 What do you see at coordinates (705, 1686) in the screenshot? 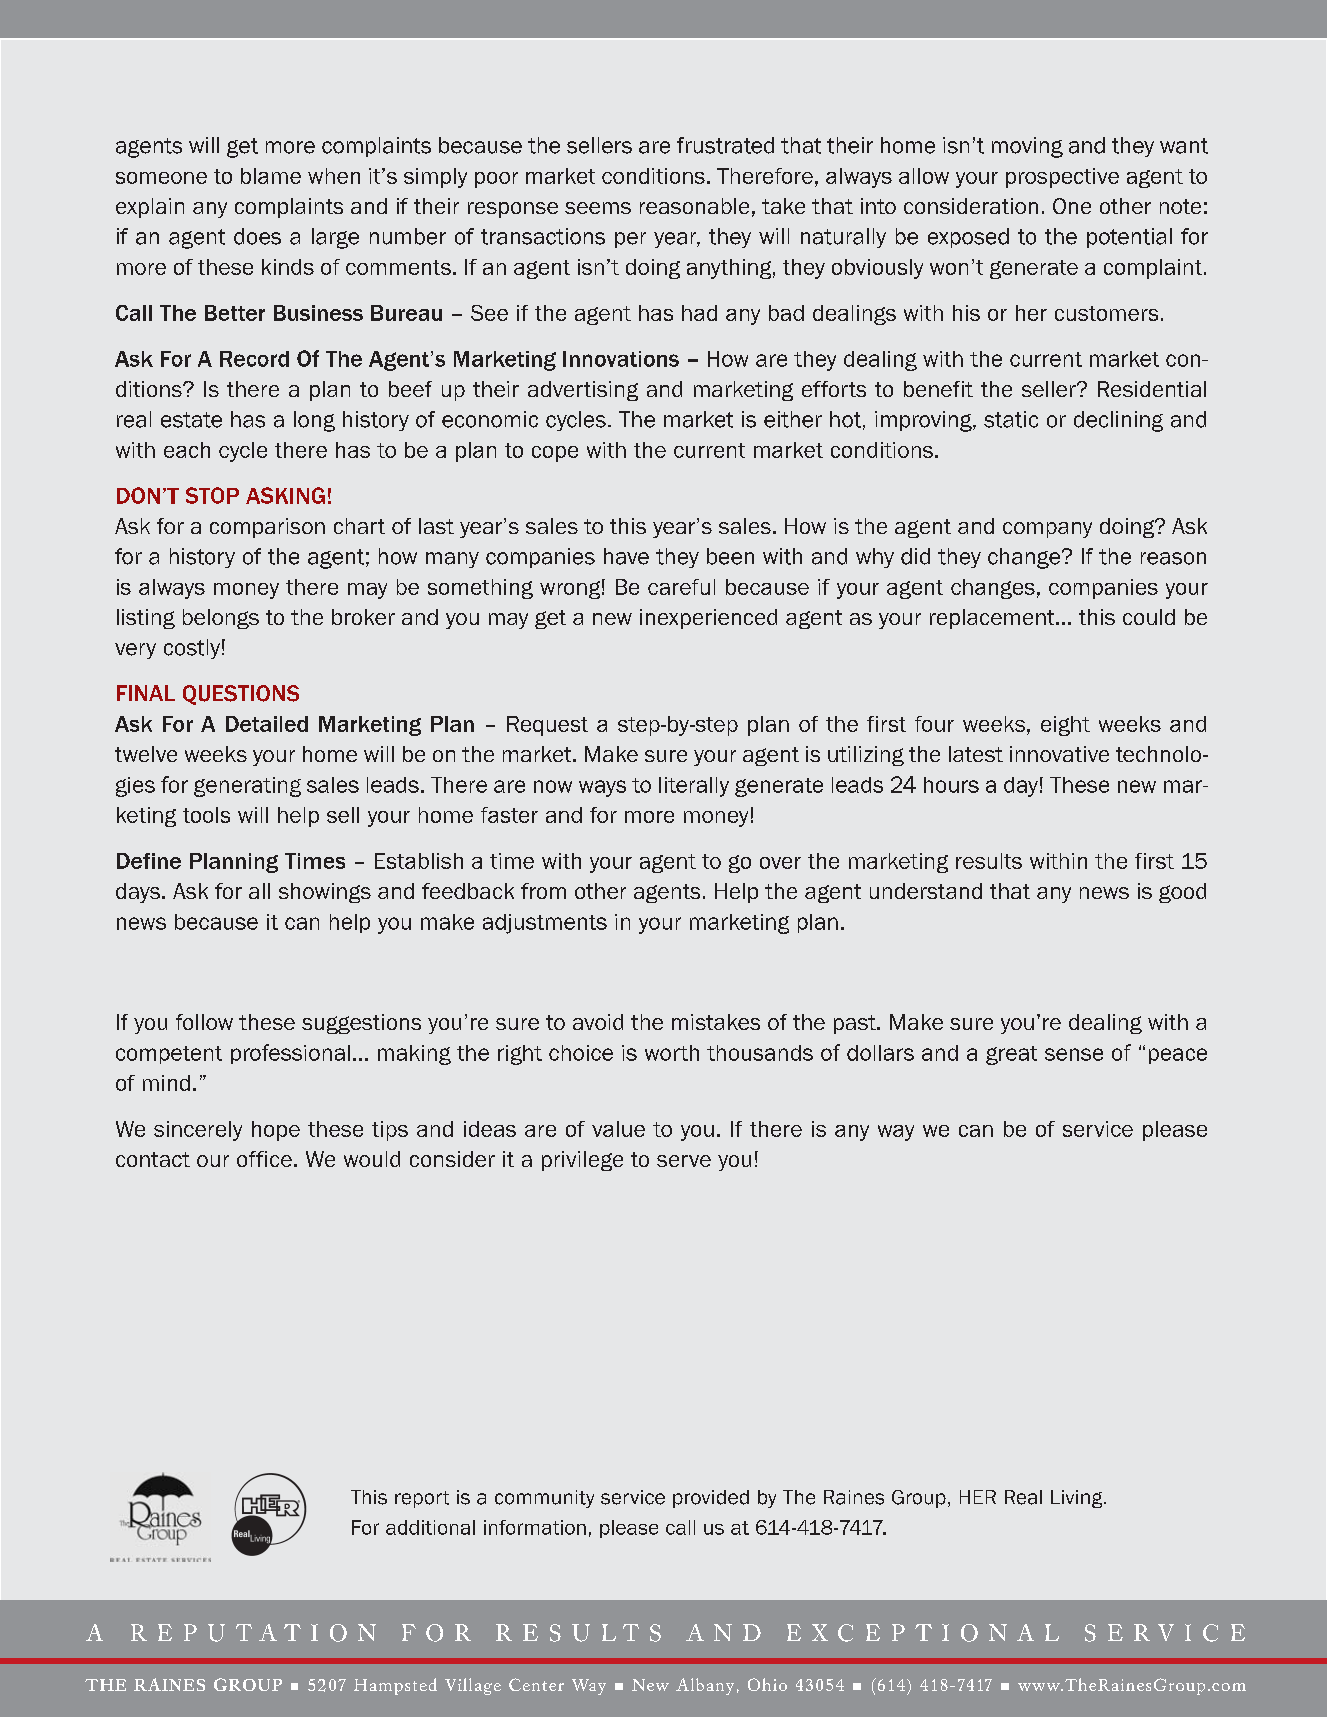
I see `Albany` at bounding box center [705, 1686].
